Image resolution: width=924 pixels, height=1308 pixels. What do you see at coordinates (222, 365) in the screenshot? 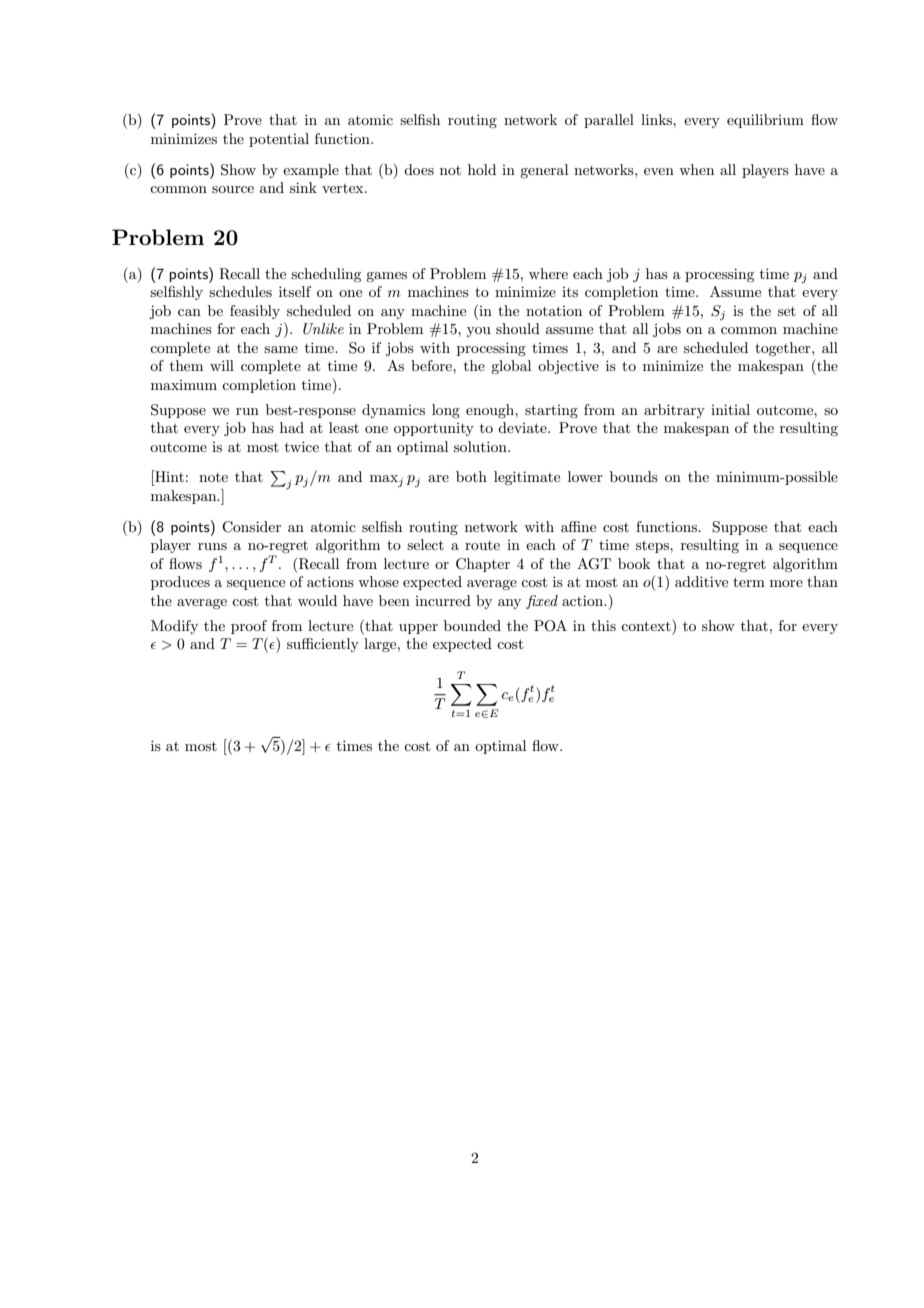
I see `will` at bounding box center [222, 365].
